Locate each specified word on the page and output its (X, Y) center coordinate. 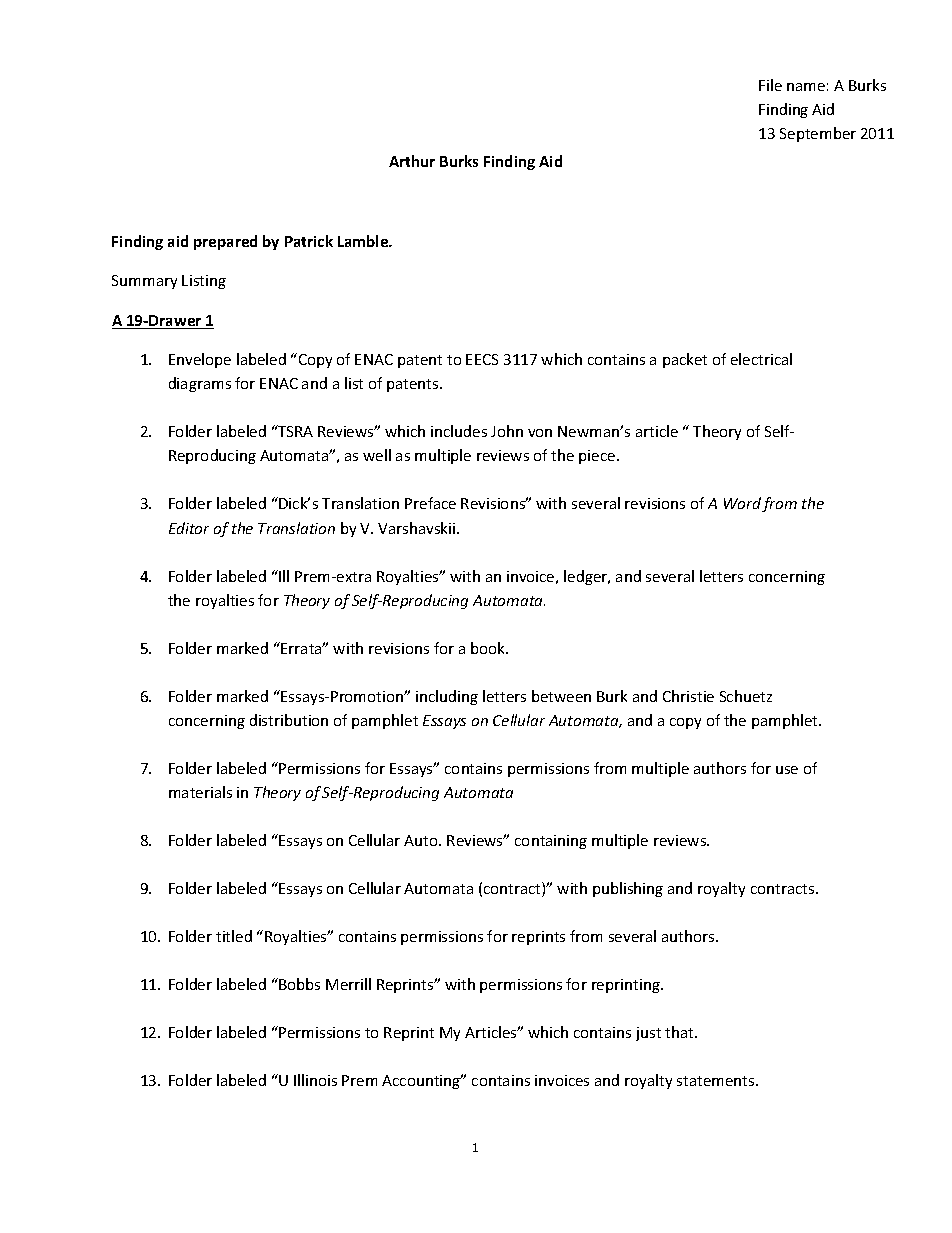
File (770, 85)
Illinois (315, 1080)
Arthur (412, 161)
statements (717, 1081)
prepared (225, 242)
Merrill (348, 984)
